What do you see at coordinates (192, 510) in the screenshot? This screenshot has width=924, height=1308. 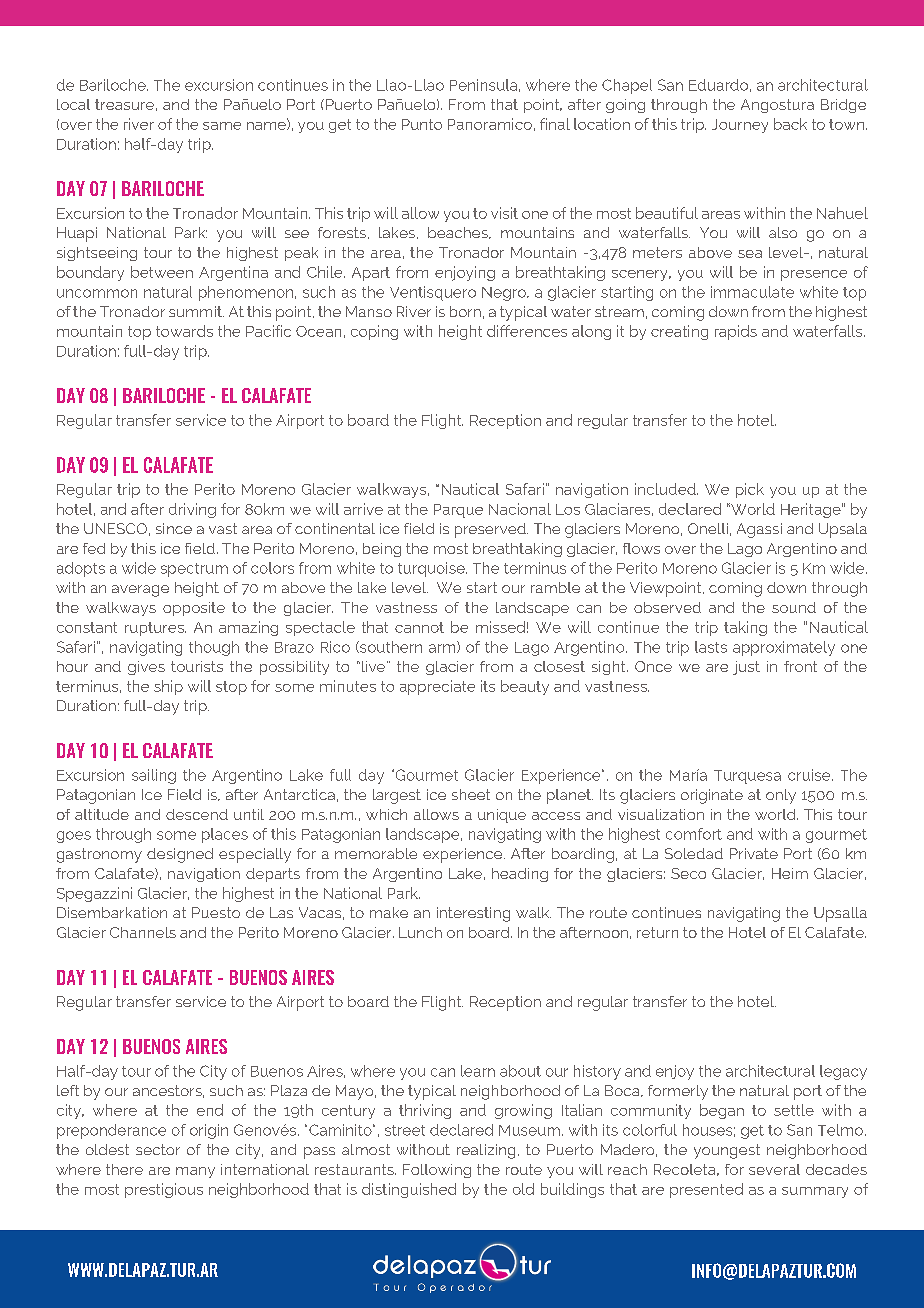 I see `driving` at bounding box center [192, 510].
